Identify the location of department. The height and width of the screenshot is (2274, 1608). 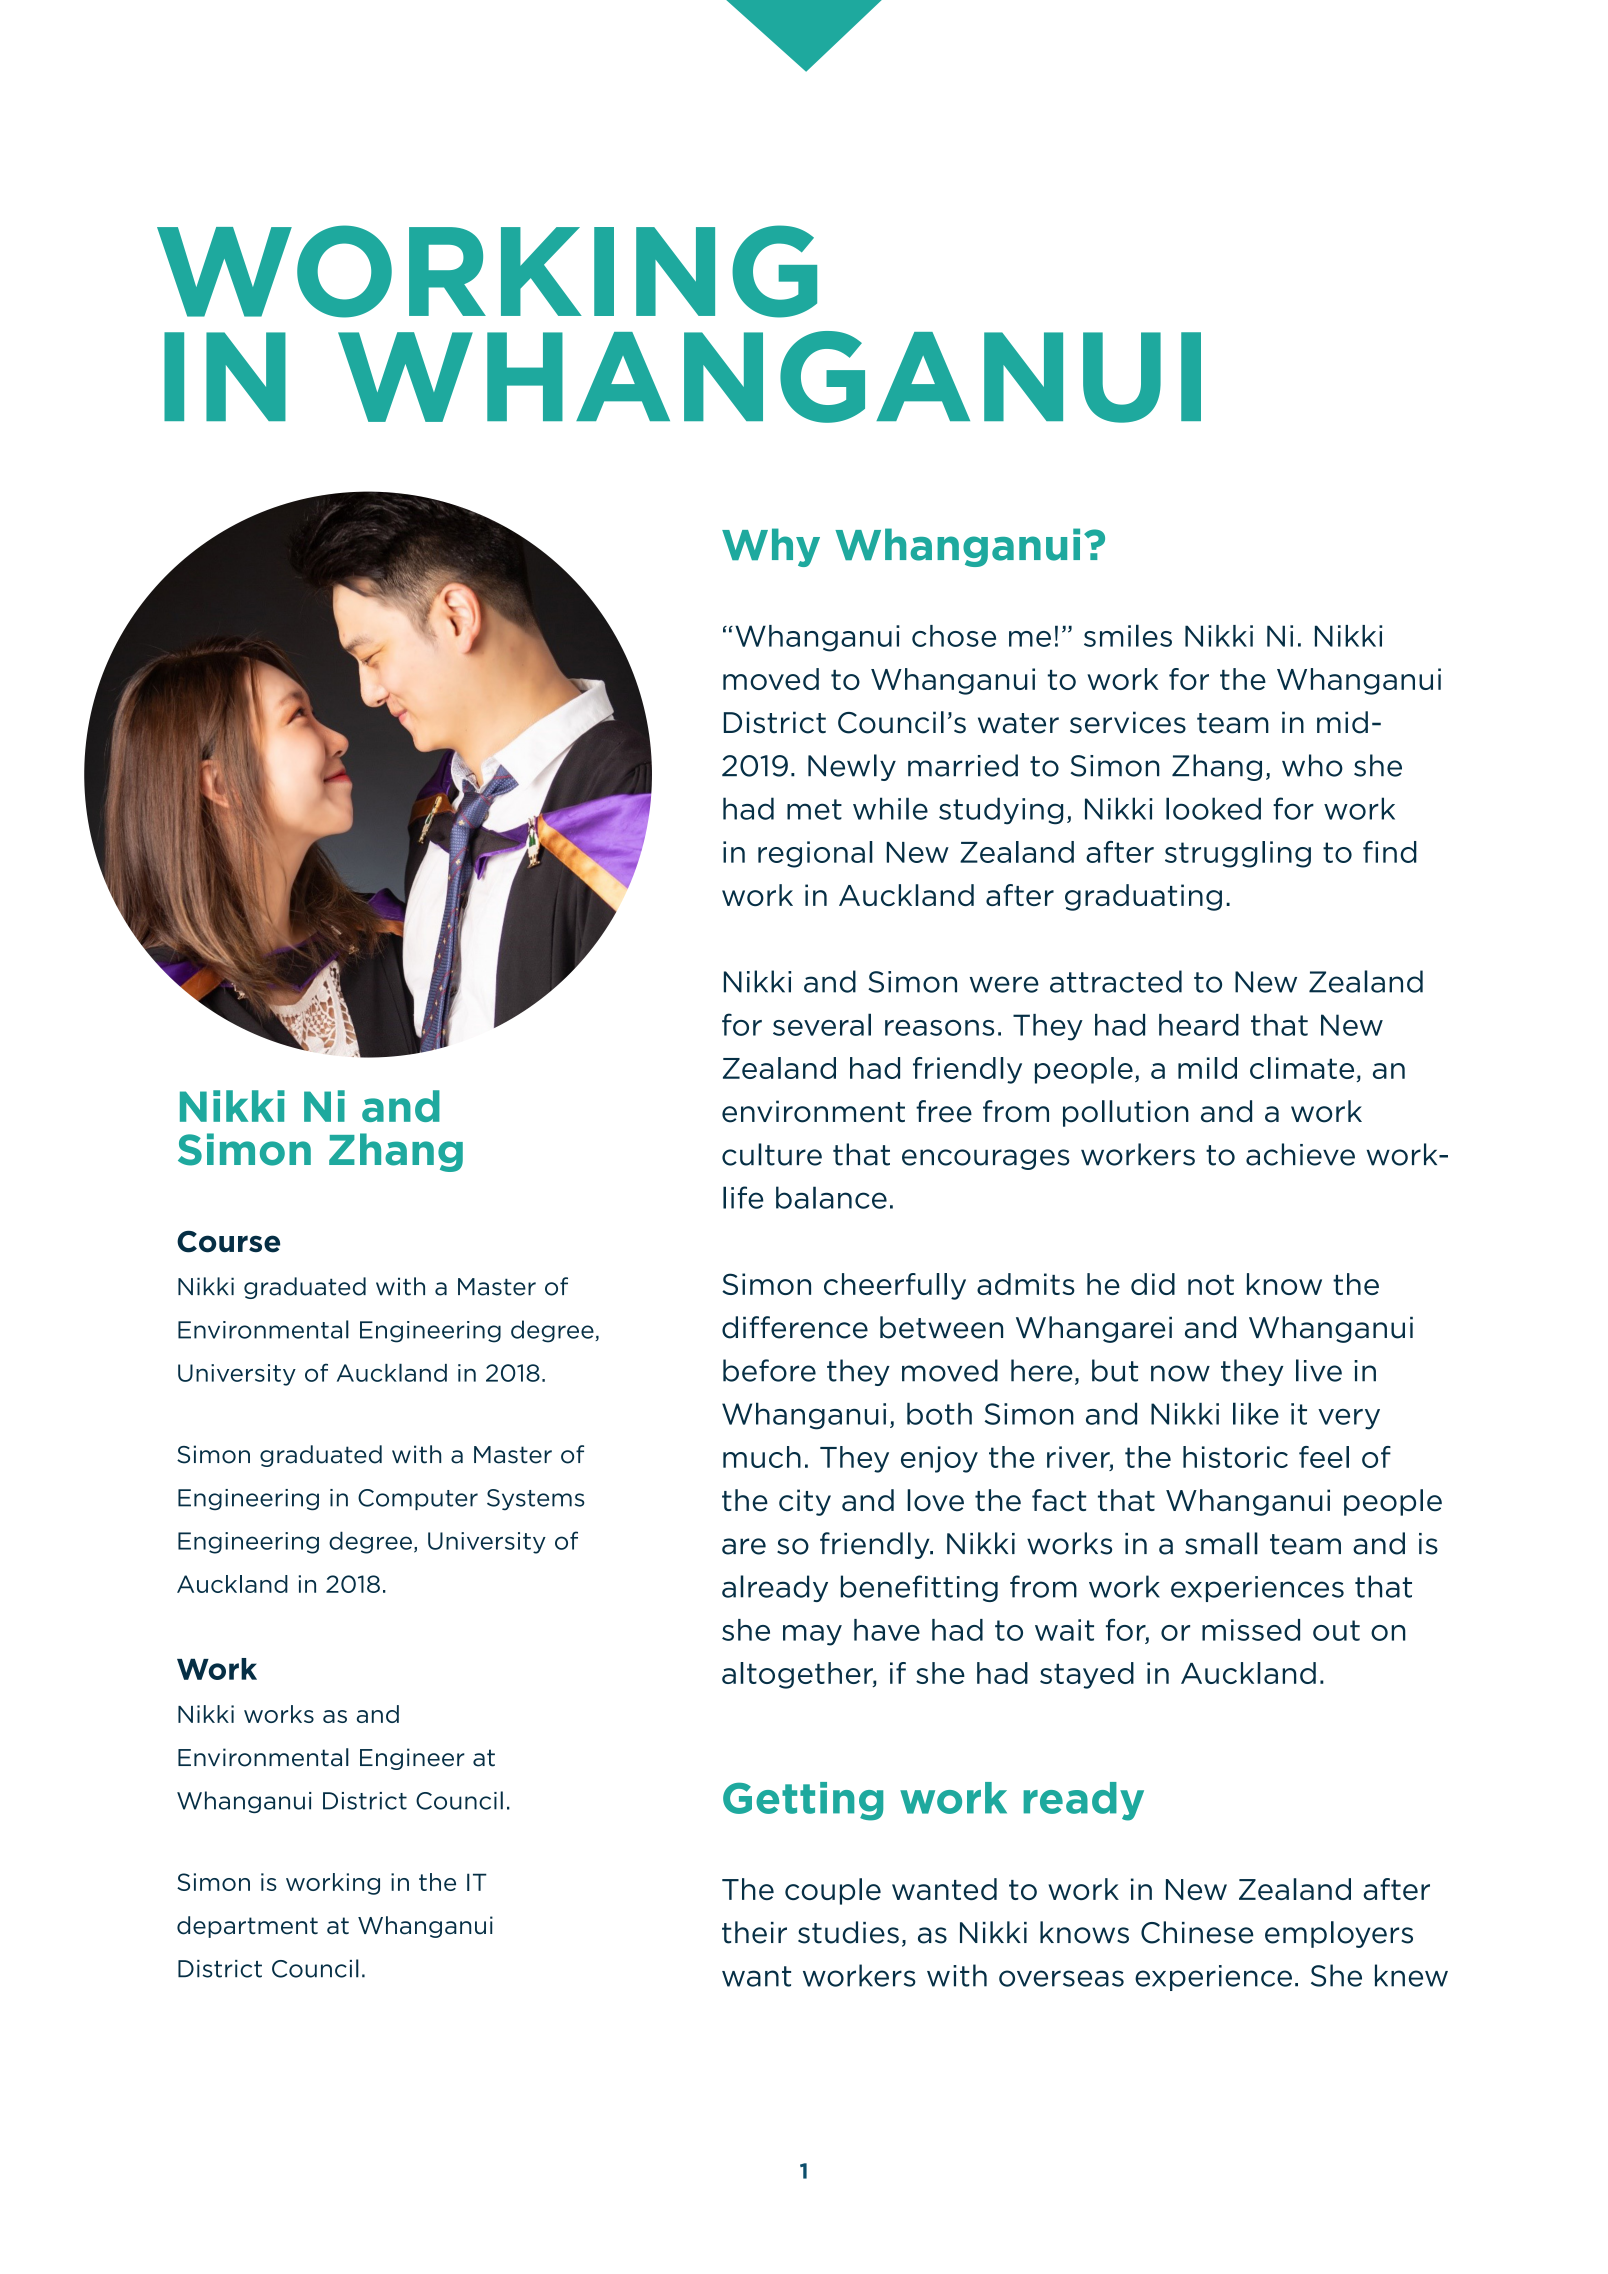
(247, 1927).
